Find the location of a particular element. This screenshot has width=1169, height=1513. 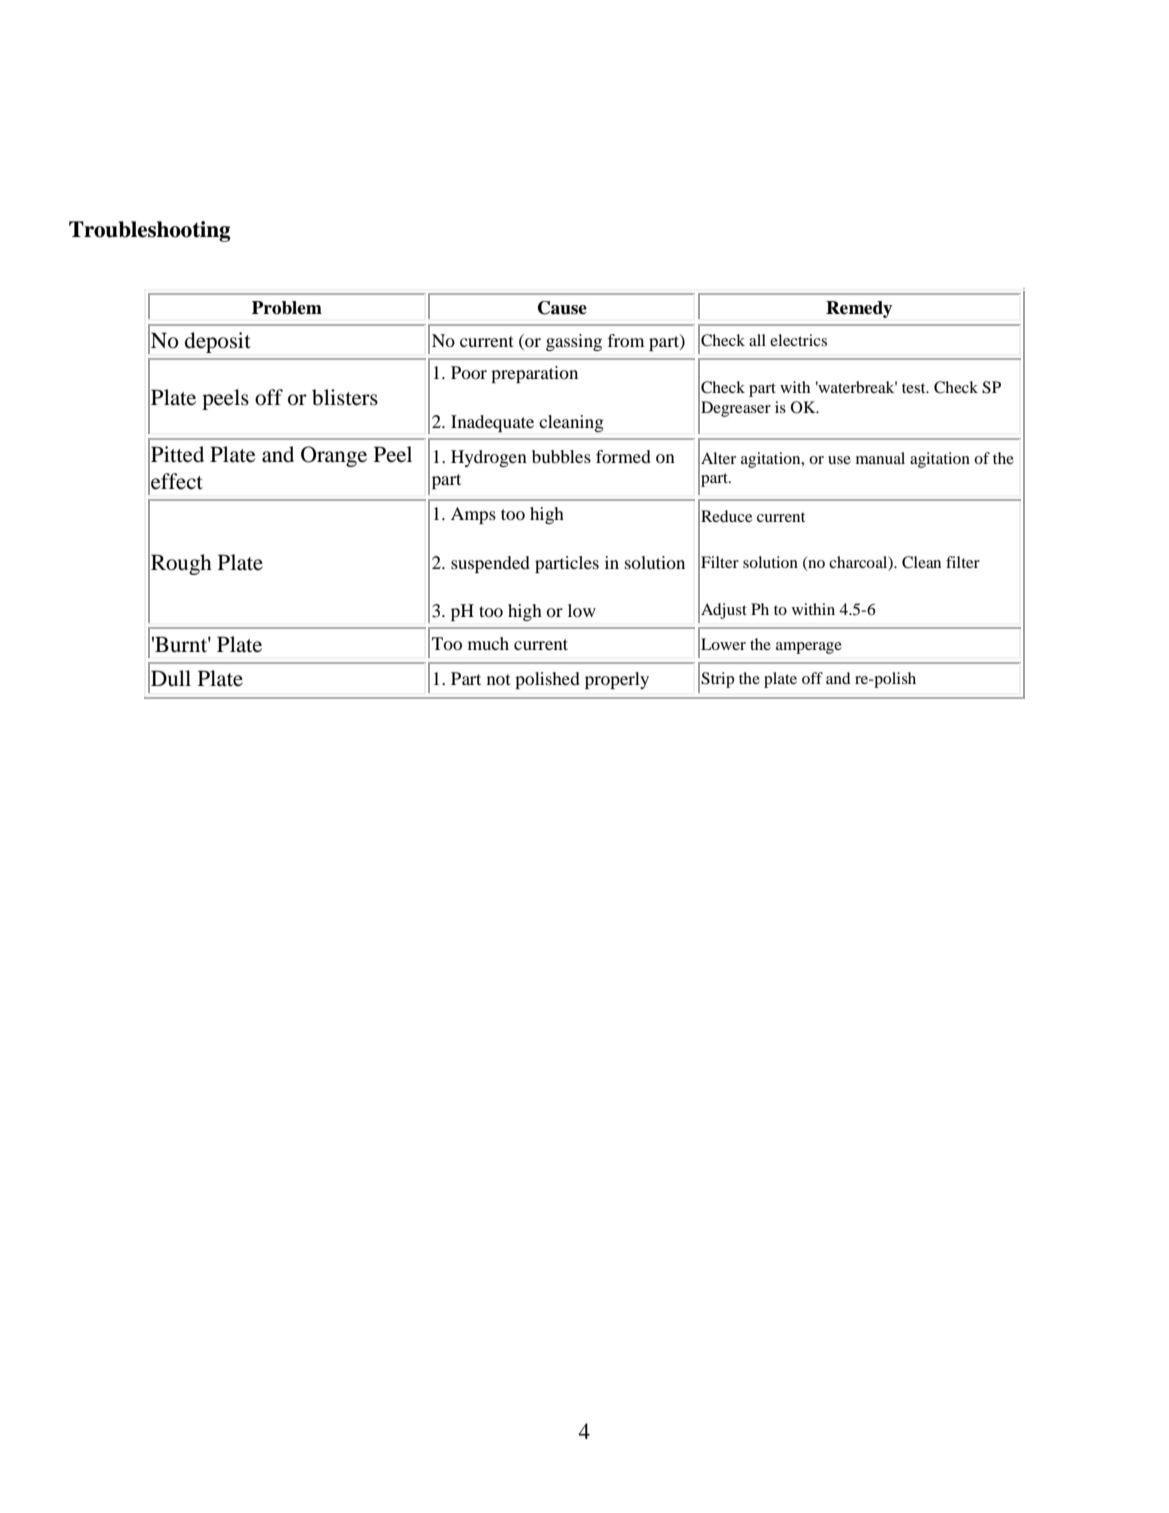

gassing is located at coordinates (574, 342).
